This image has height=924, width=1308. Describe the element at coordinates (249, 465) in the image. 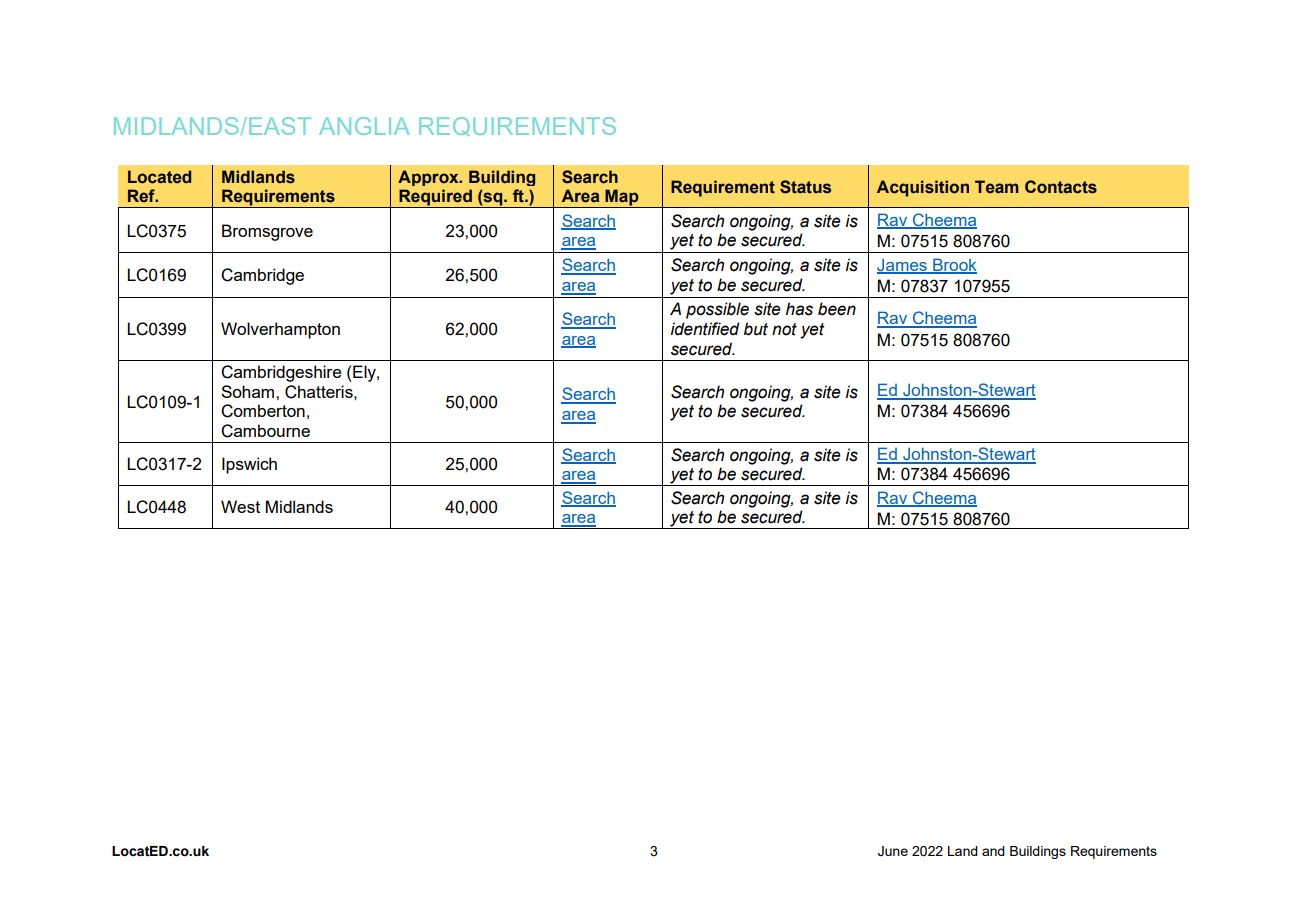

I see `Ipswich` at that location.
